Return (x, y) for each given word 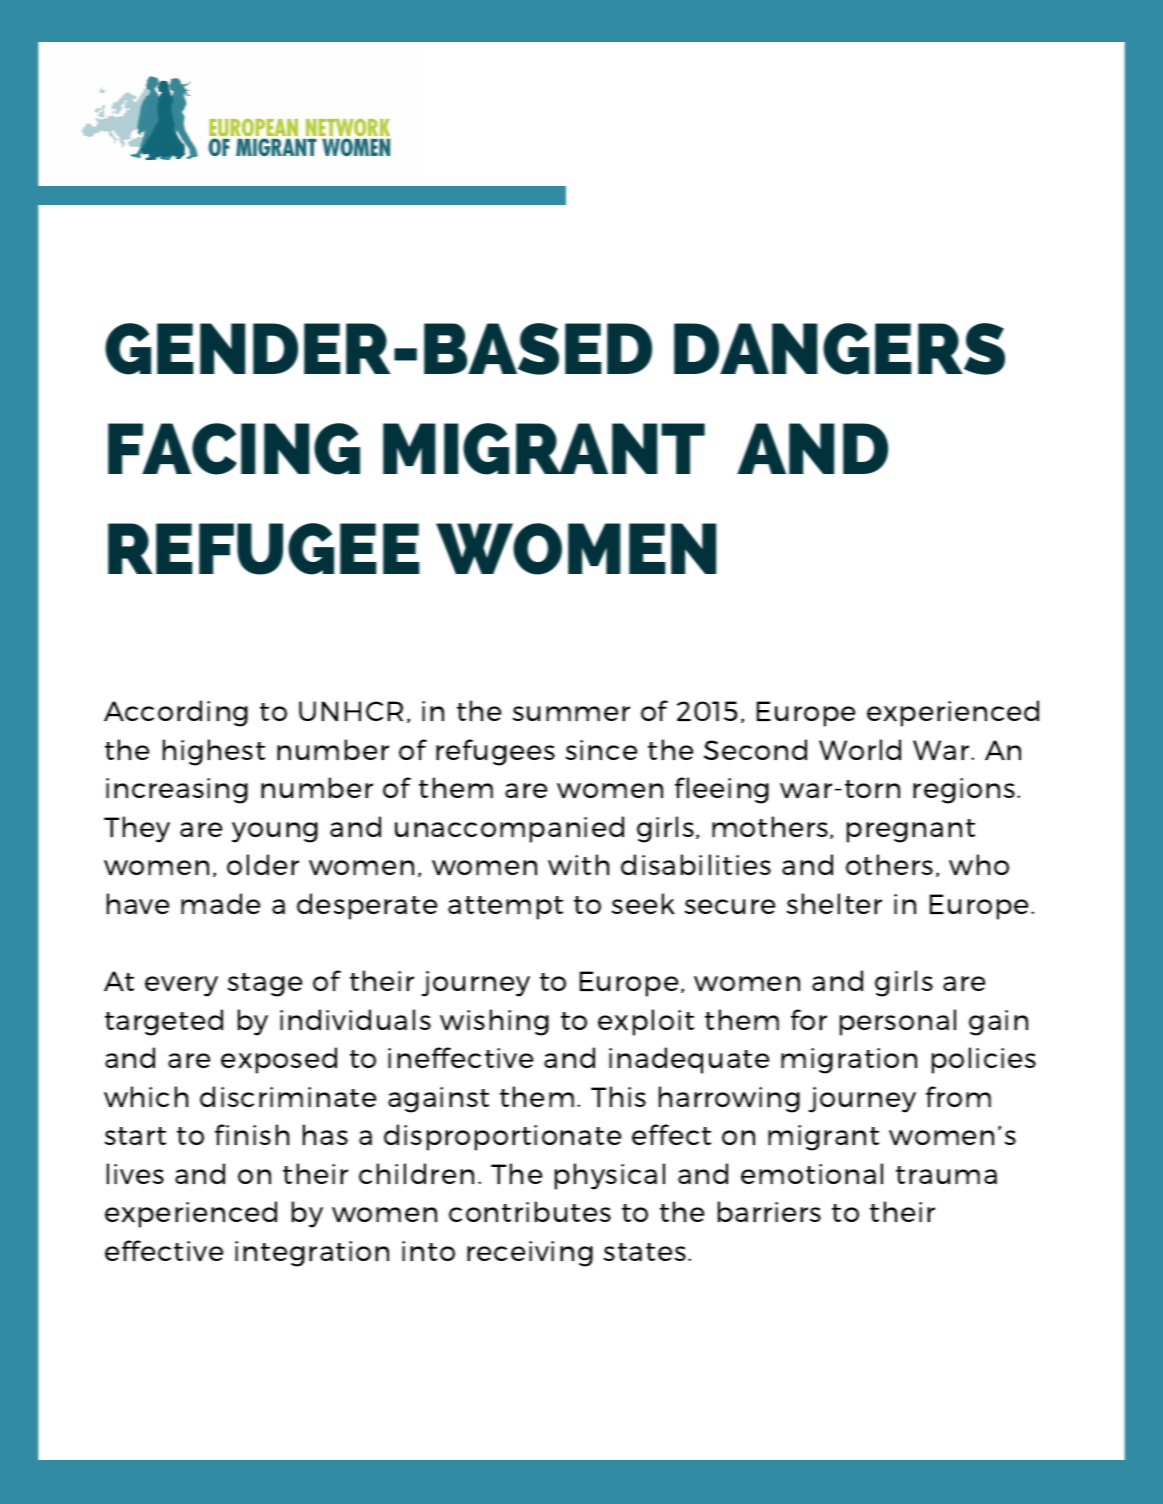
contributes (530, 1211)
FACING (234, 449)
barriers (769, 1211)
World (860, 749)
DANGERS (839, 349)
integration (312, 1254)
